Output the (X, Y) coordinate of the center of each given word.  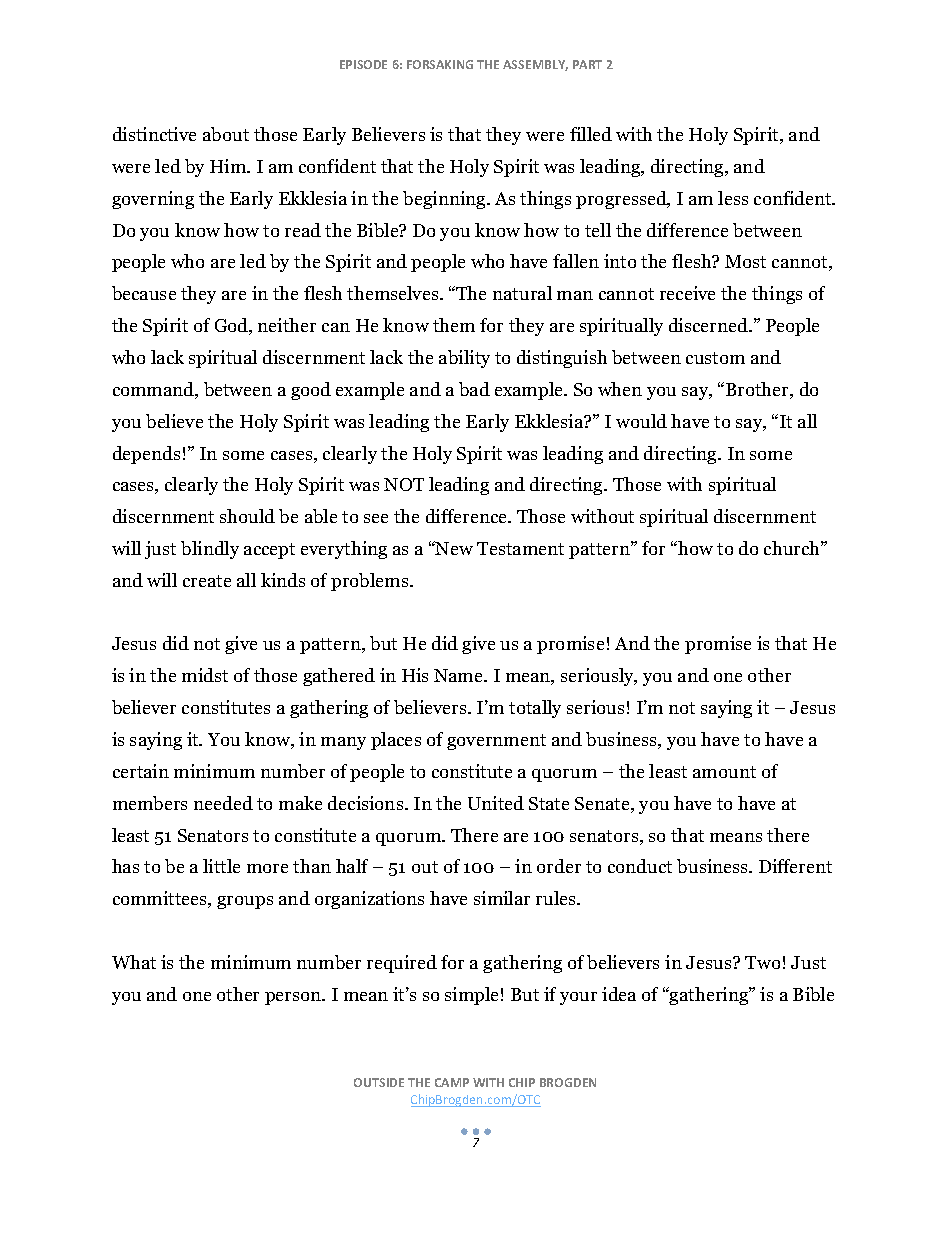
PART (587, 64)
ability (464, 359)
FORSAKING (440, 64)
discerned (709, 325)
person (294, 998)
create (207, 581)
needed (223, 803)
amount (724, 772)
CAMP (452, 1082)
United (496, 803)
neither (287, 325)
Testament (520, 548)
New (453, 548)
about (226, 134)
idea (619, 994)
